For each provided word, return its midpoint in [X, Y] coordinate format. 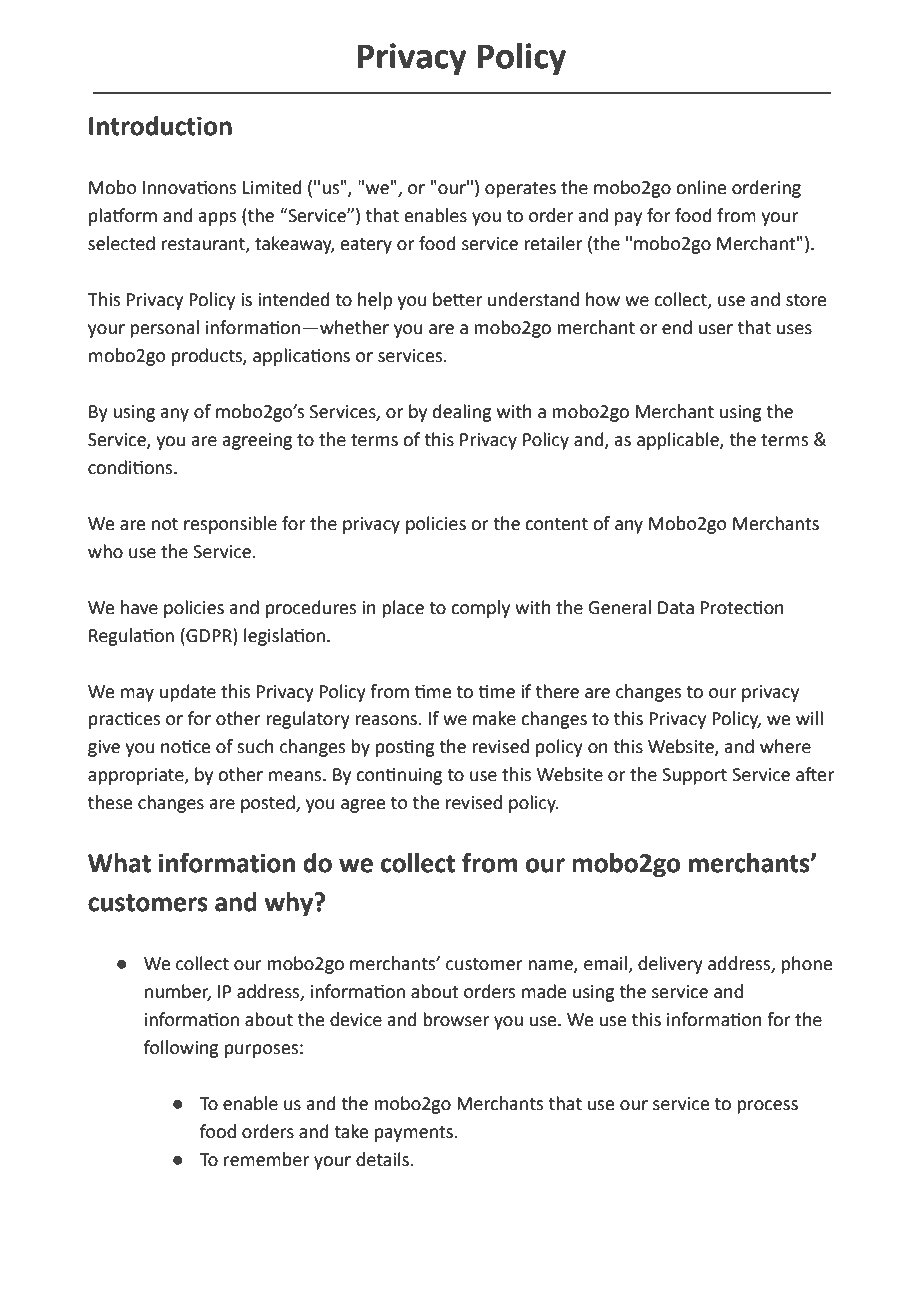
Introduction [160, 126]
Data [676, 608]
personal [164, 329]
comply [480, 609]
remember [266, 1159]
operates [520, 190]
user [716, 329]
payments [415, 1134]
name [551, 966]
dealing [462, 413]
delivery [670, 965]
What [119, 863]
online [701, 187]
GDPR [209, 635]
